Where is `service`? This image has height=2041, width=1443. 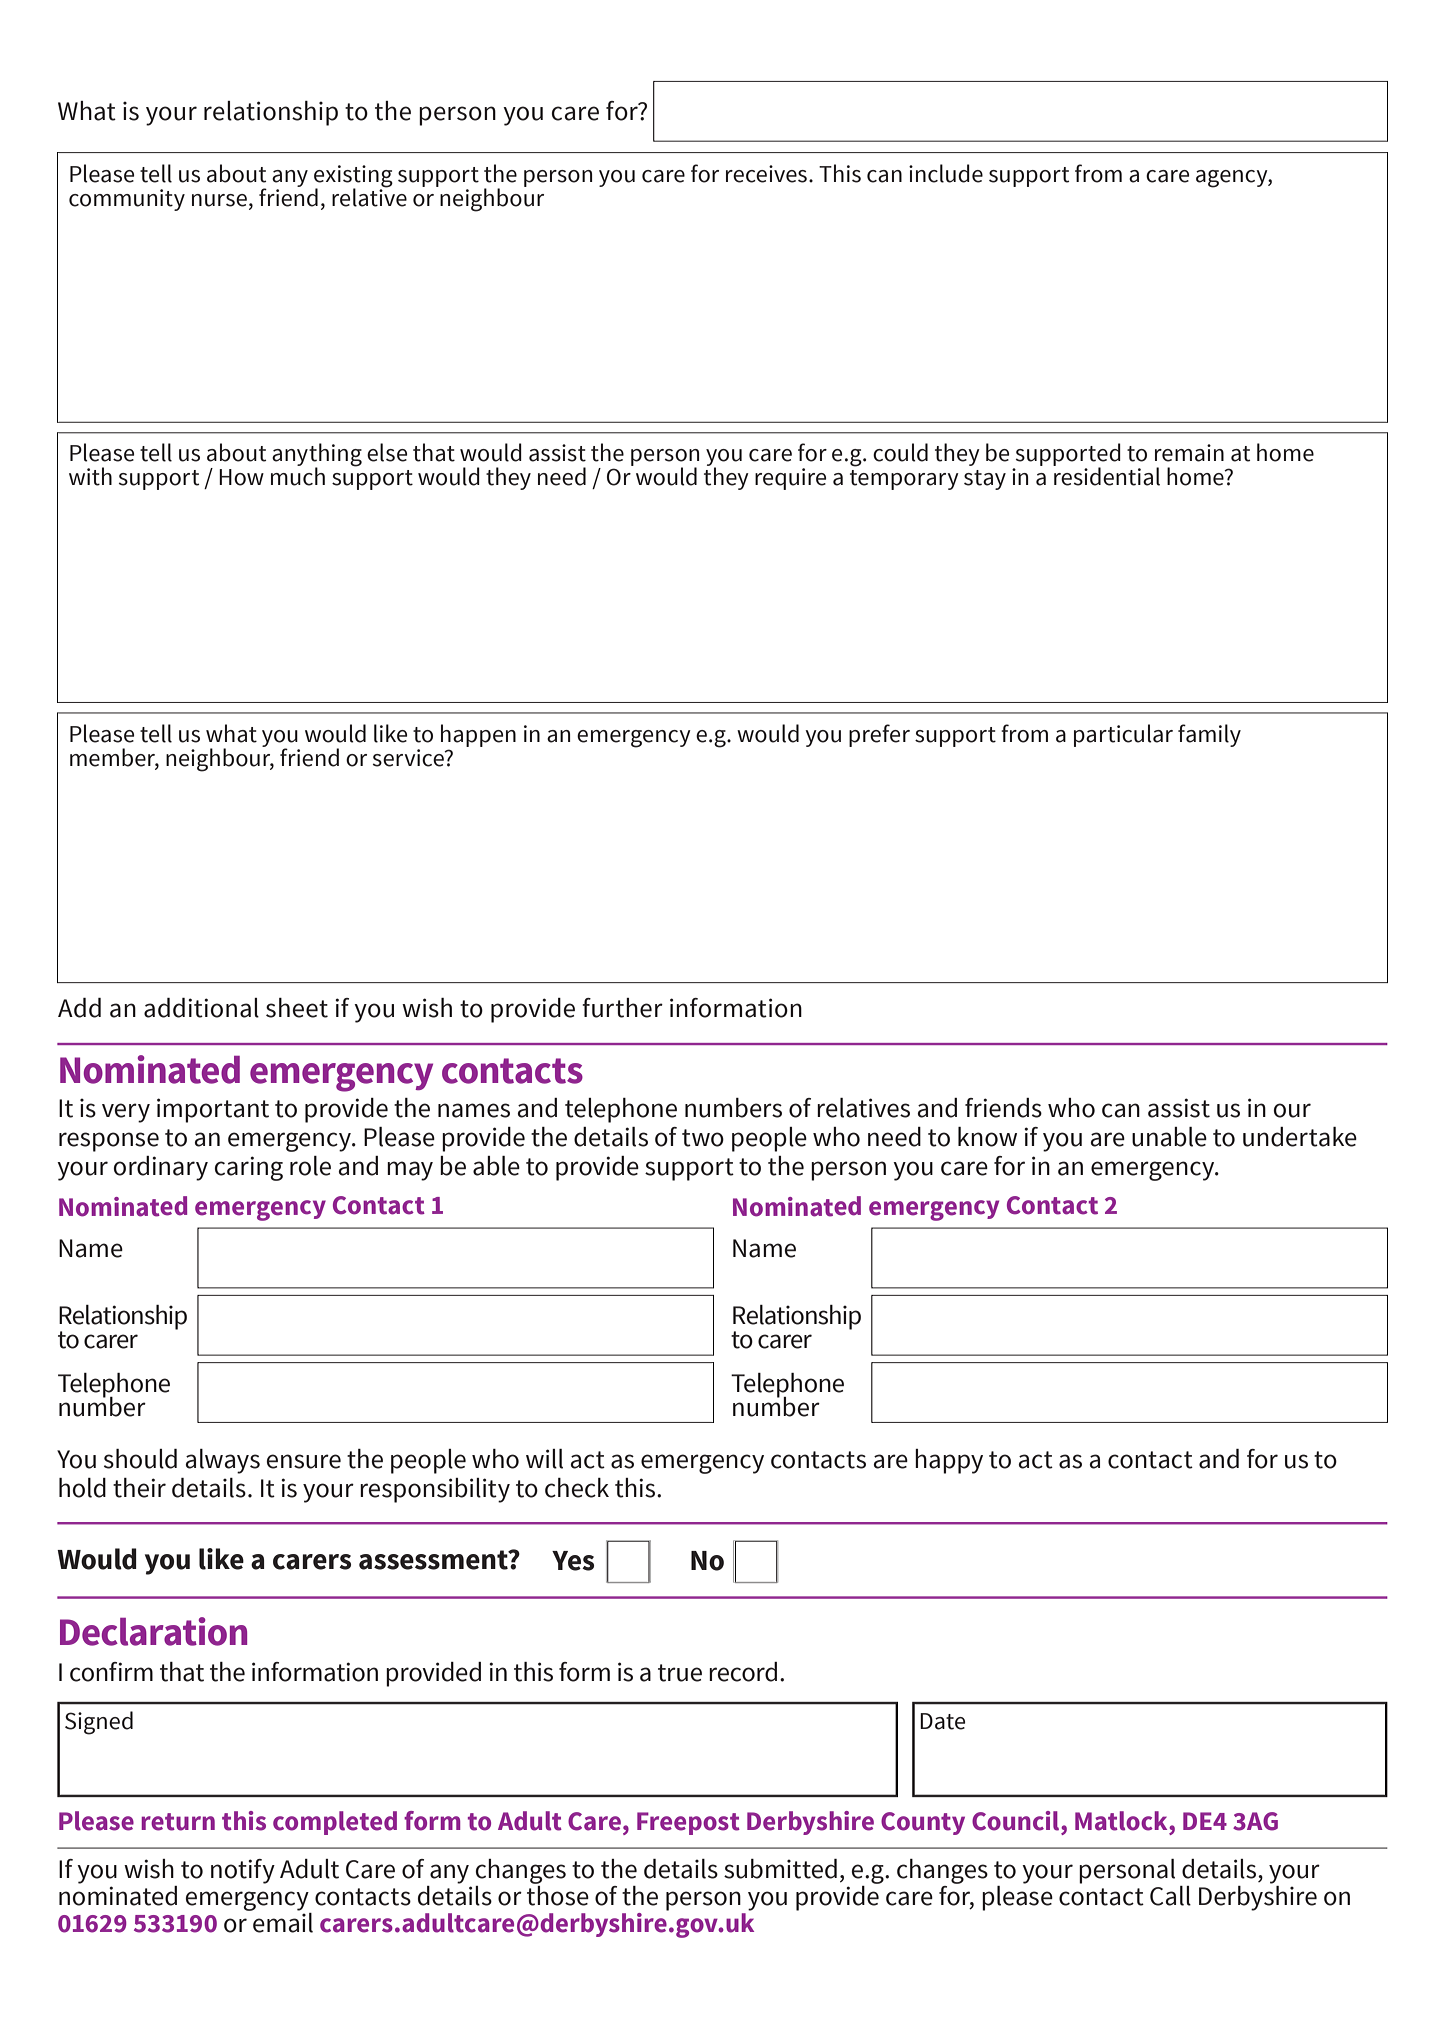
service is located at coordinates (409, 758).
